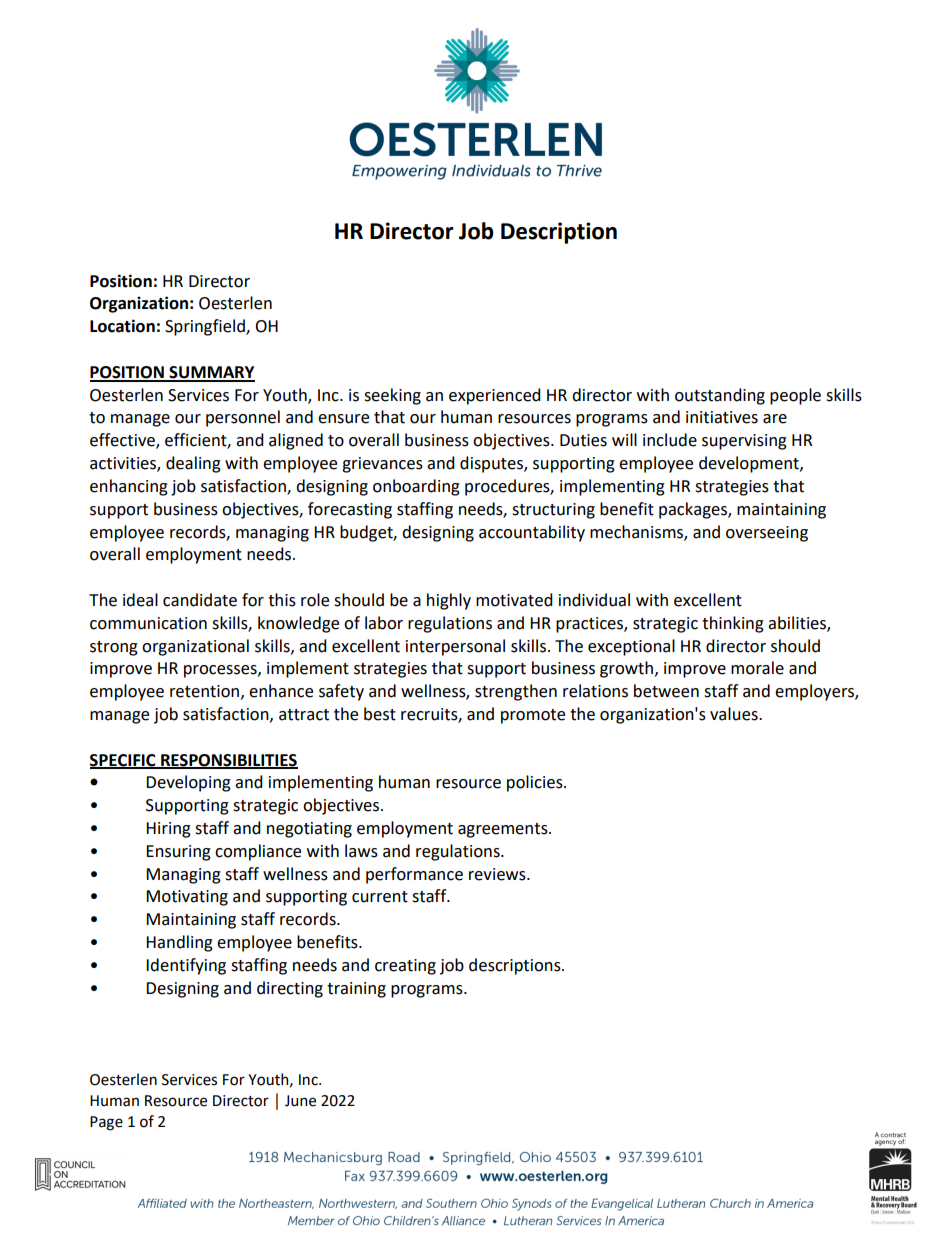  I want to click on experienced, so click(495, 396).
